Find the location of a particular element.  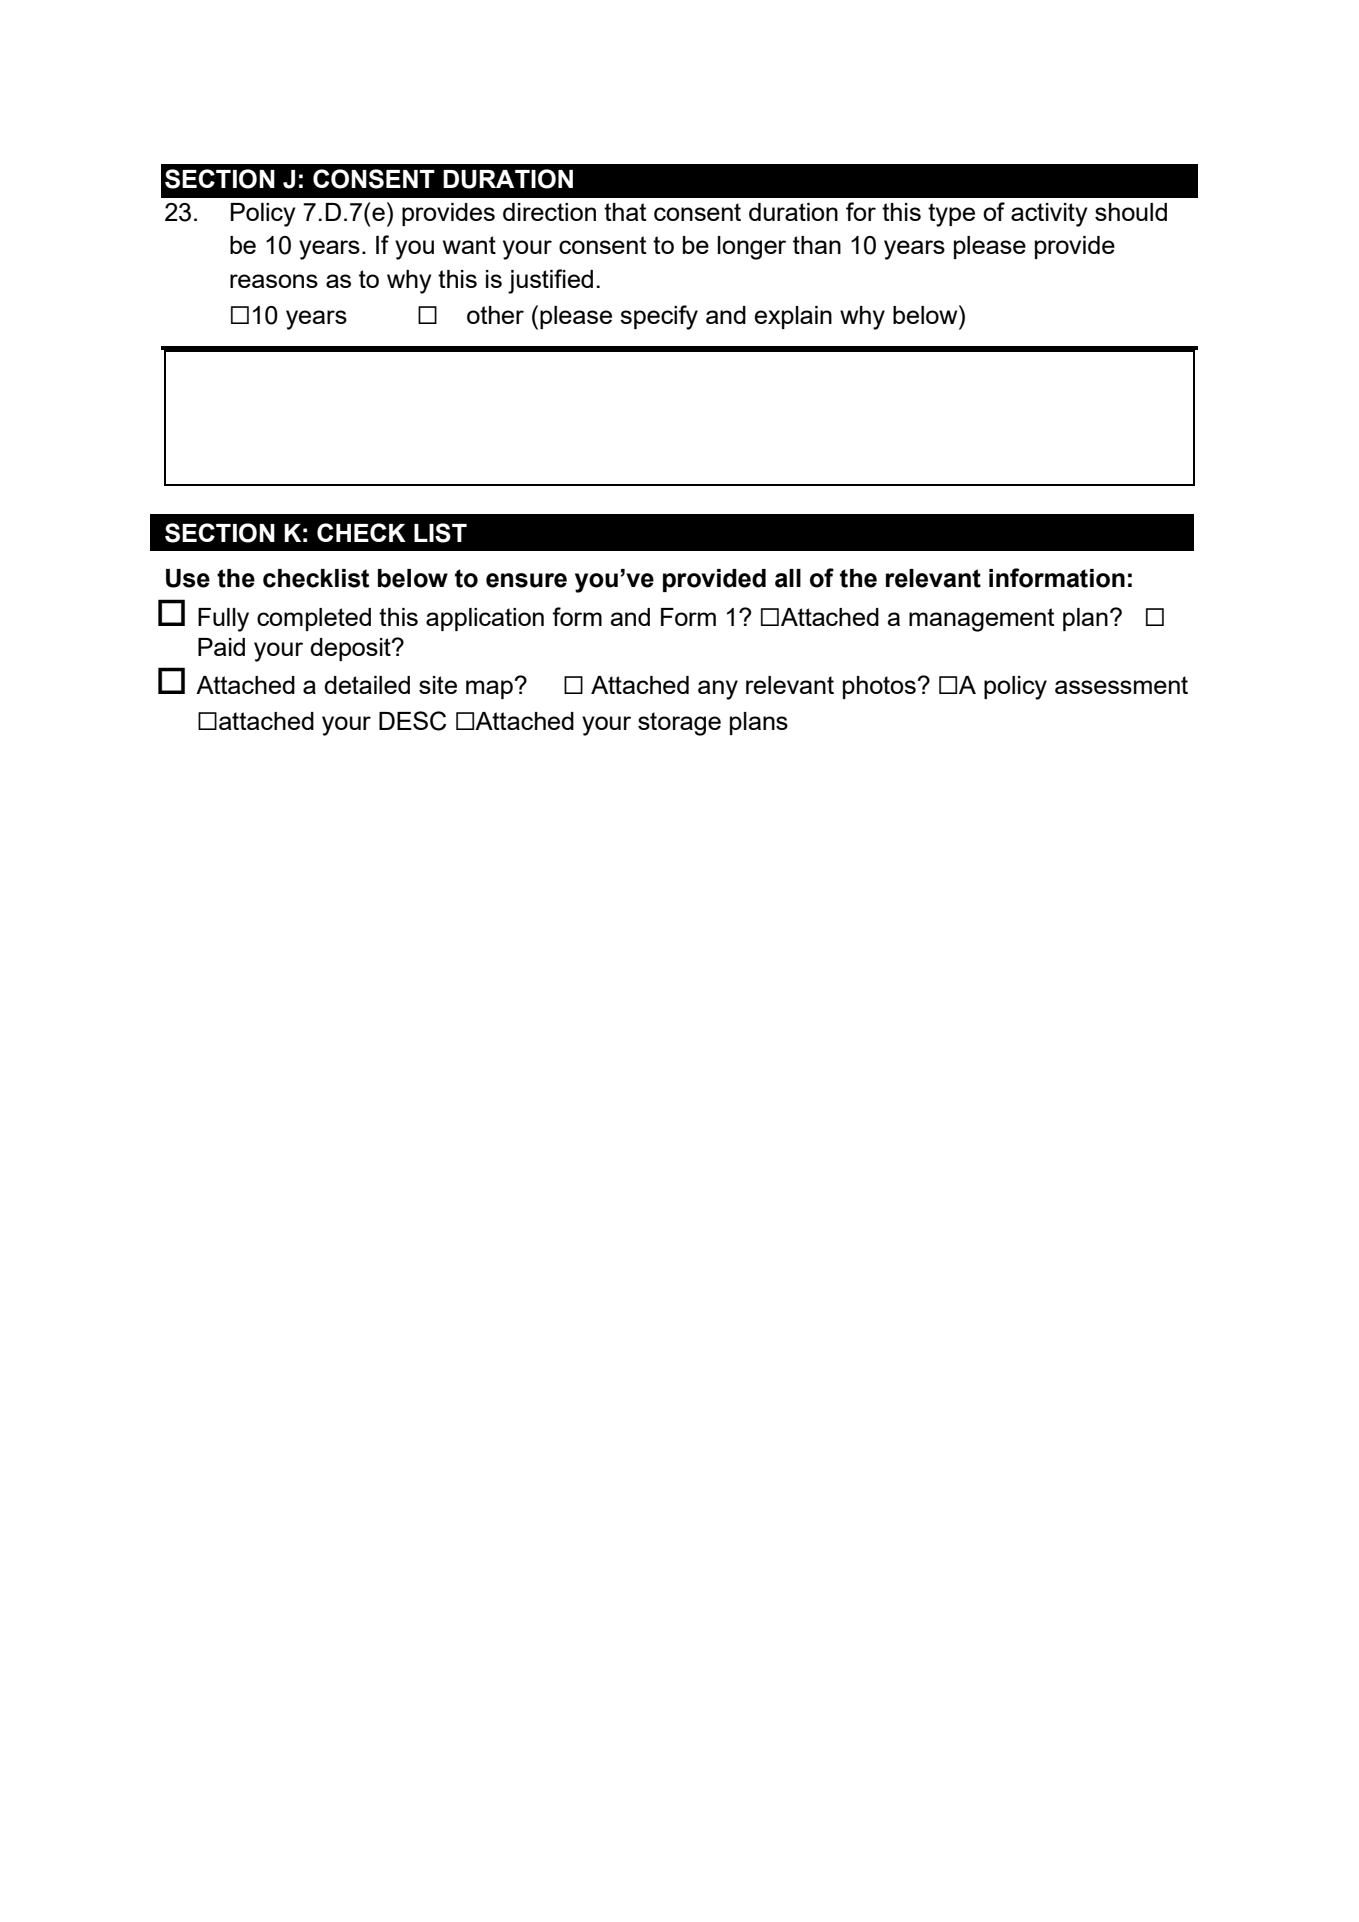

activity is located at coordinates (1049, 215).
